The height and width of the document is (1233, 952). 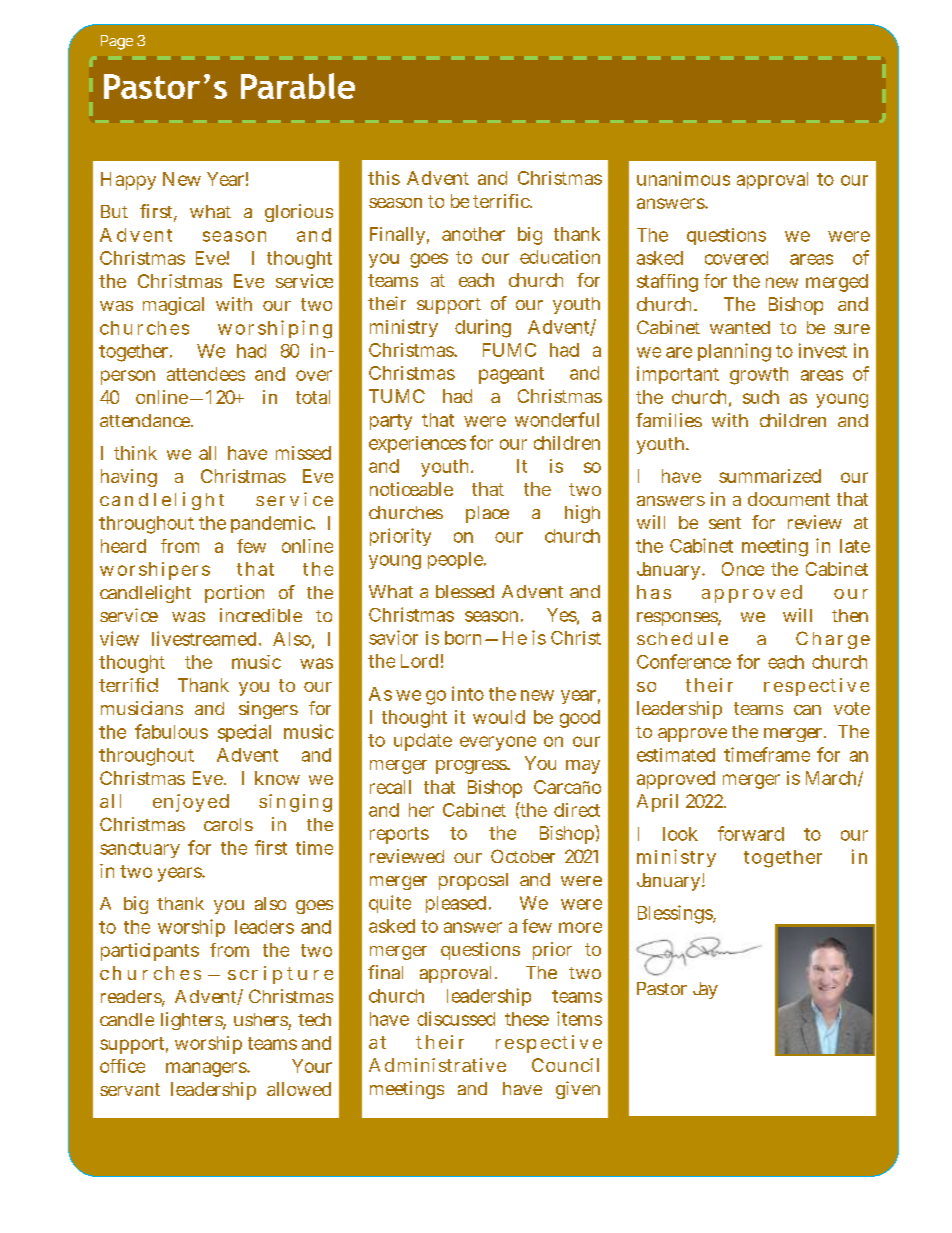 I want to click on Yes, so click(x=562, y=615).
